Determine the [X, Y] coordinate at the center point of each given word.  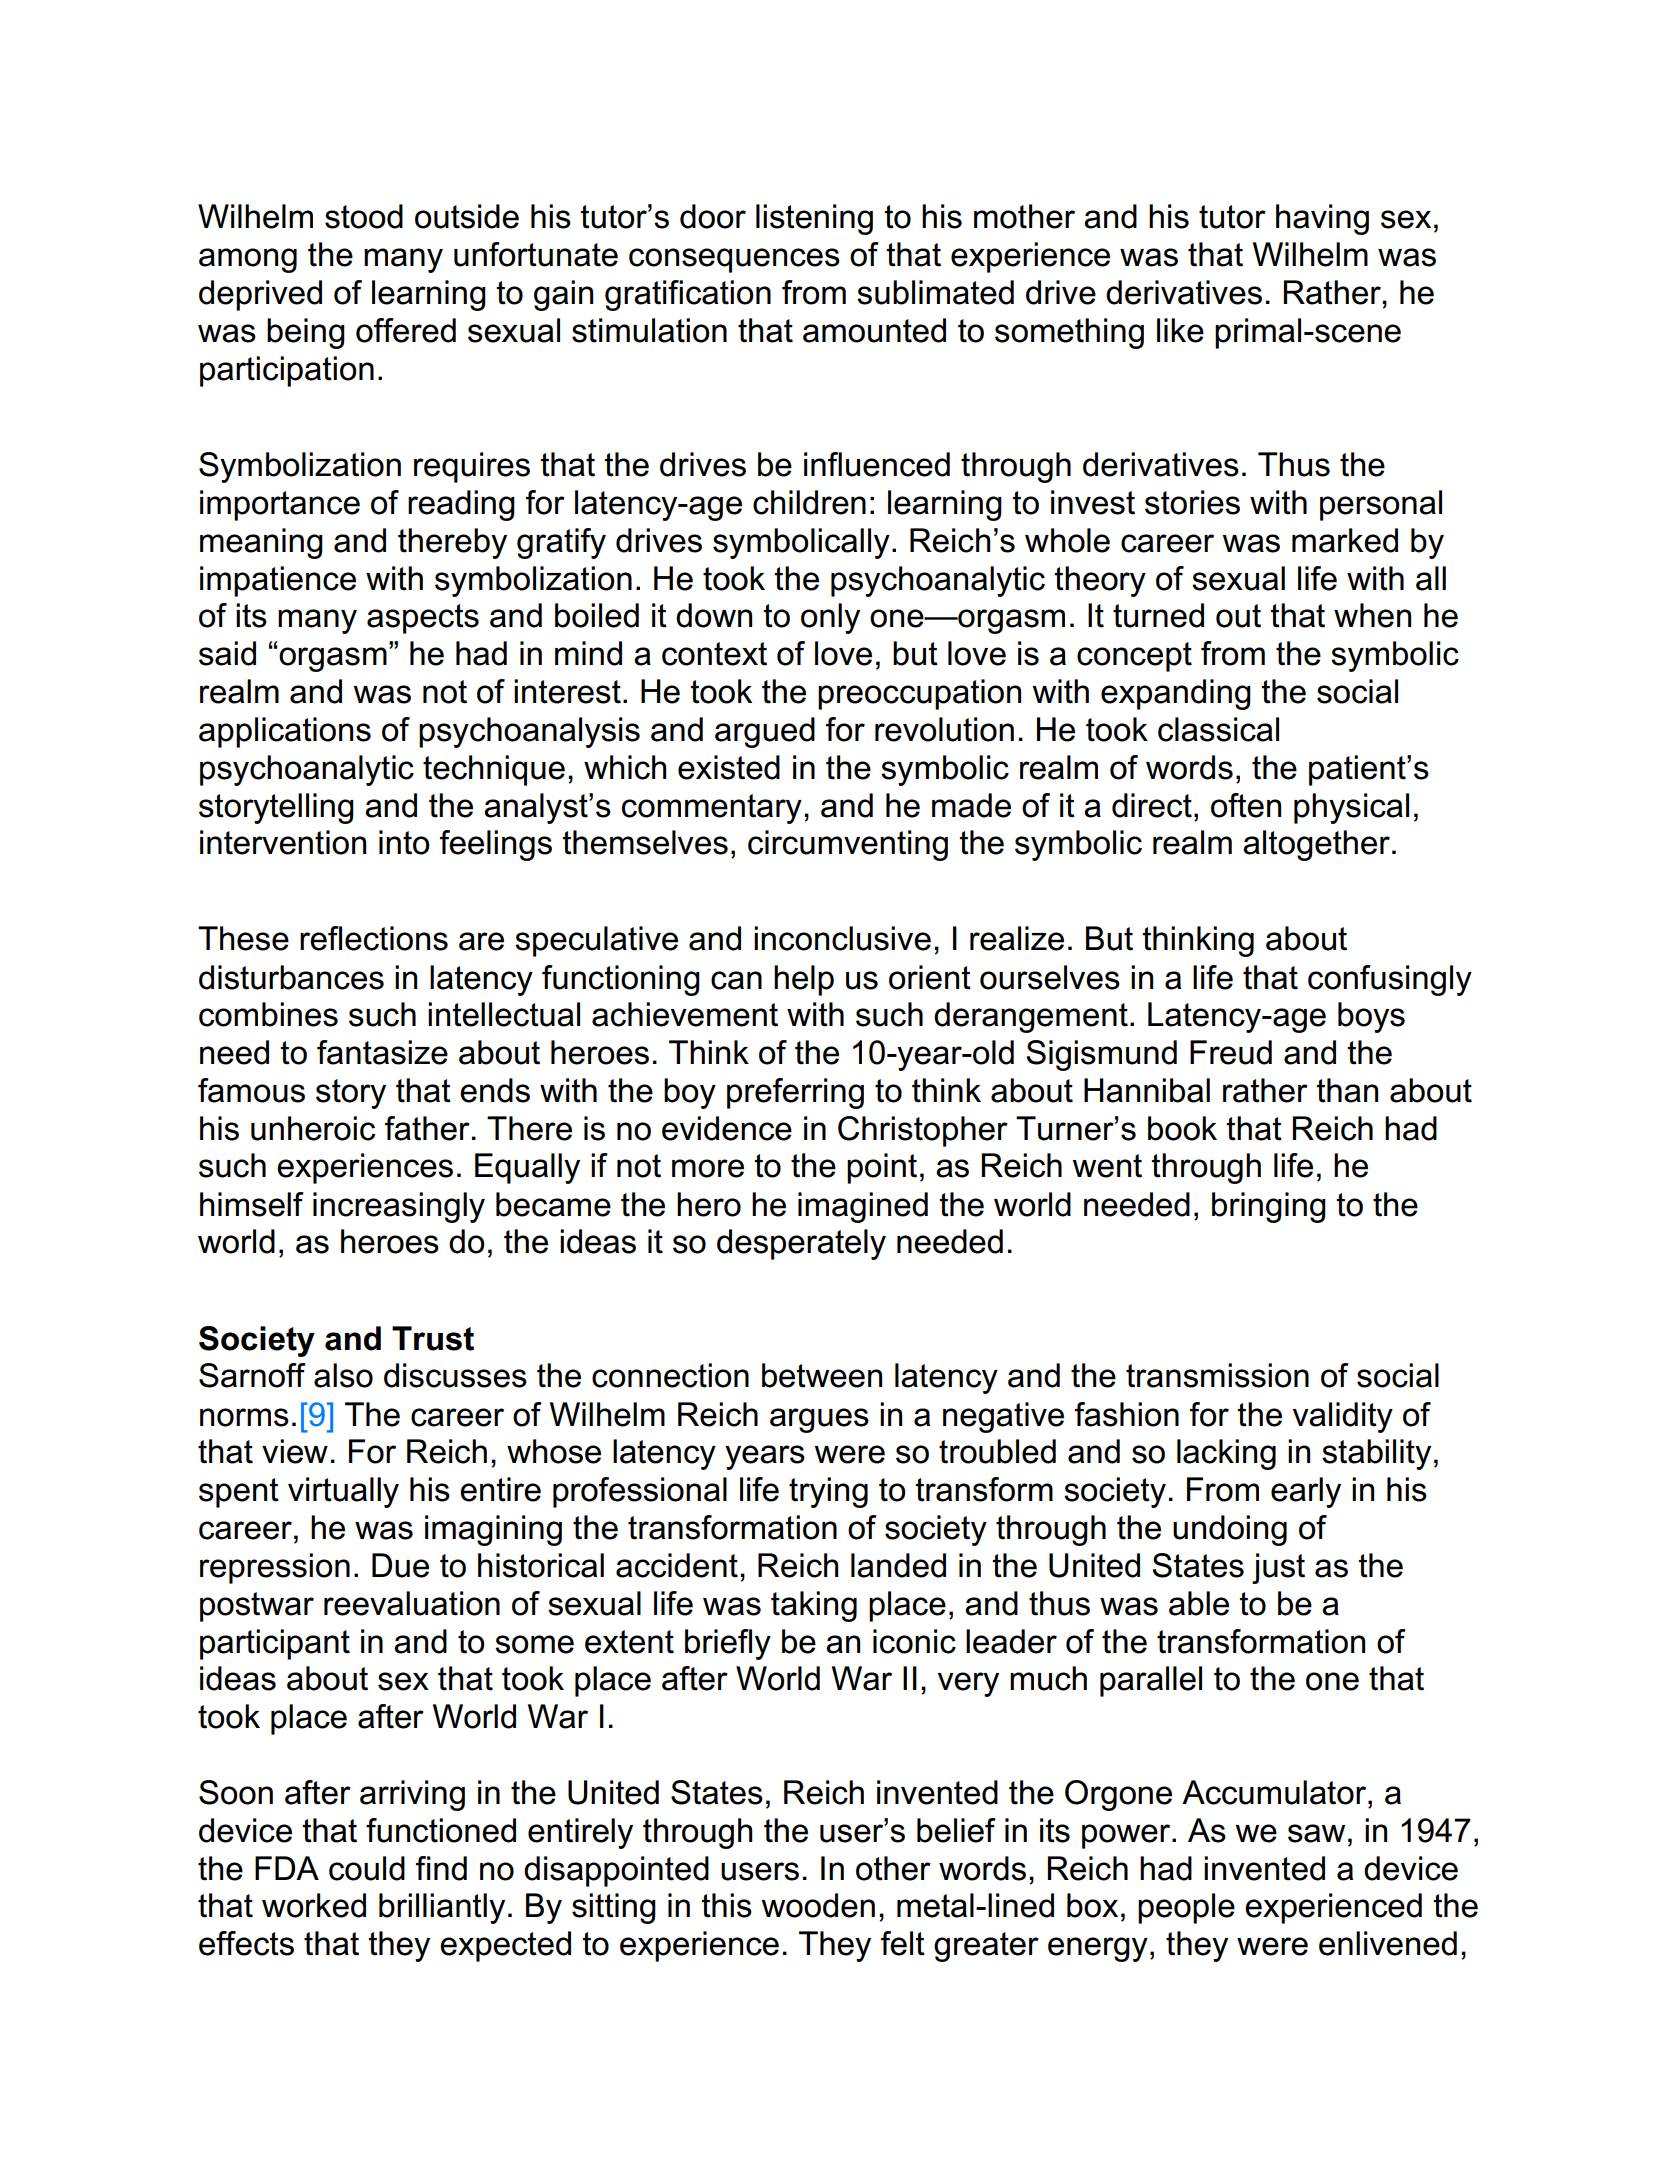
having [1322, 219]
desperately [801, 1244]
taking [814, 1606]
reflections [374, 938]
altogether [1316, 845]
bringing [1269, 1207]
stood [364, 216]
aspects [423, 619]
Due [400, 1565]
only [830, 618]
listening [814, 219]
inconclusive [842, 938]
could [367, 1868]
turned [1158, 615]
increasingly [399, 1207]
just [1278, 1568]
